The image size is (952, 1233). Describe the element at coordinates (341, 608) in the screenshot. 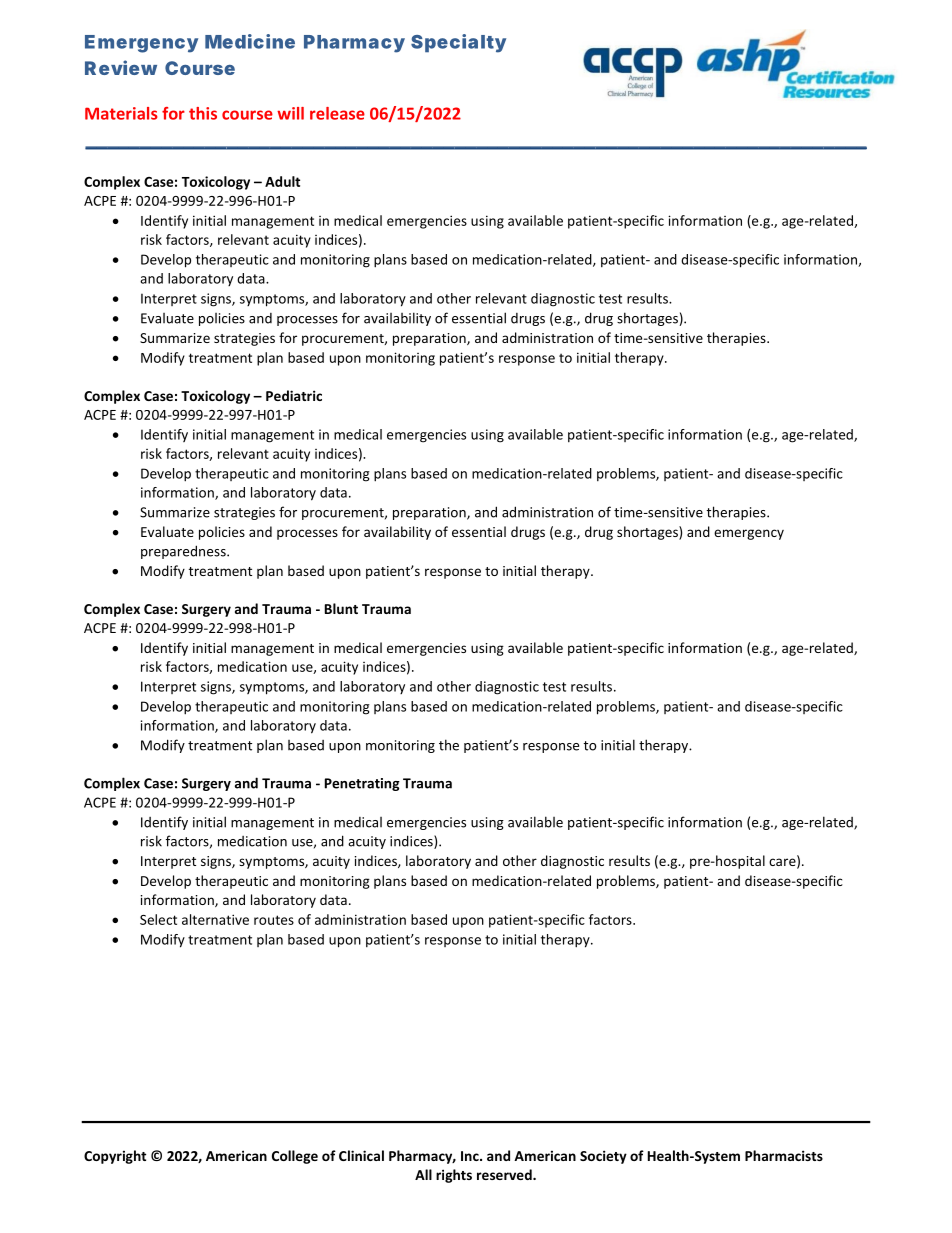

I see `Blunt` at that location.
